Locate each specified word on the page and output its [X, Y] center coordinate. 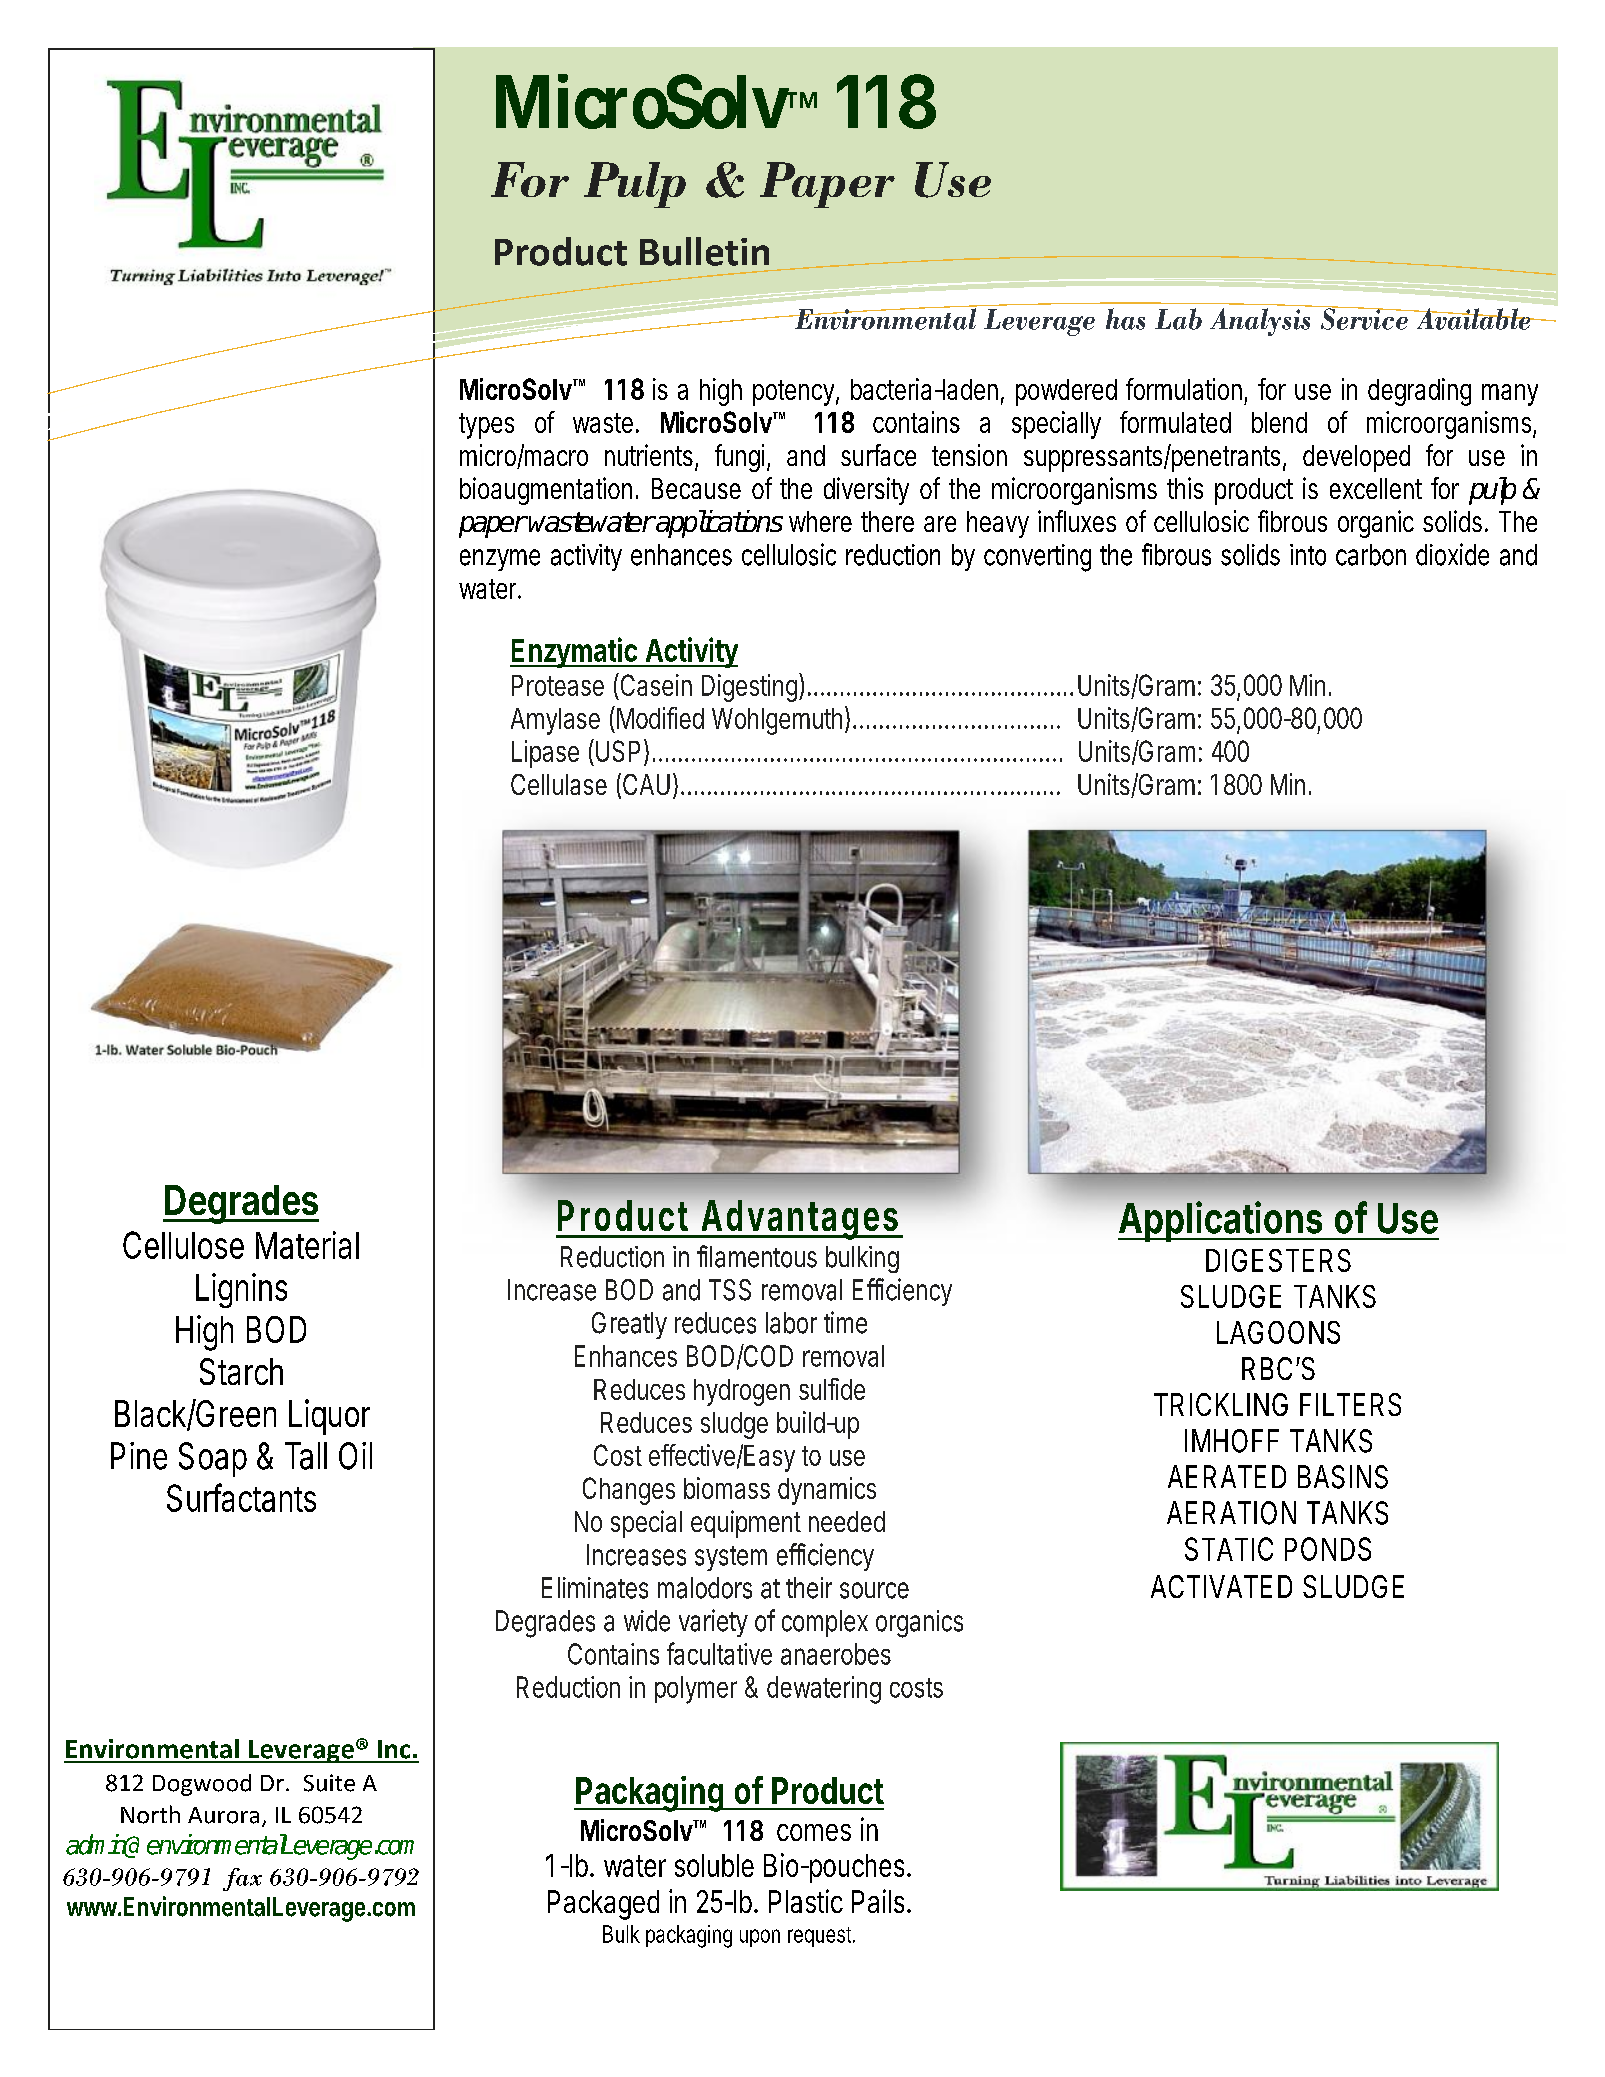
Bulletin [704, 251]
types [486, 426]
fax [242, 1879]
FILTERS [1350, 1404]
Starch [241, 1371]
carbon [1371, 555]
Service [1364, 318]
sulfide [832, 1389]
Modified [660, 718]
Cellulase [559, 784]
